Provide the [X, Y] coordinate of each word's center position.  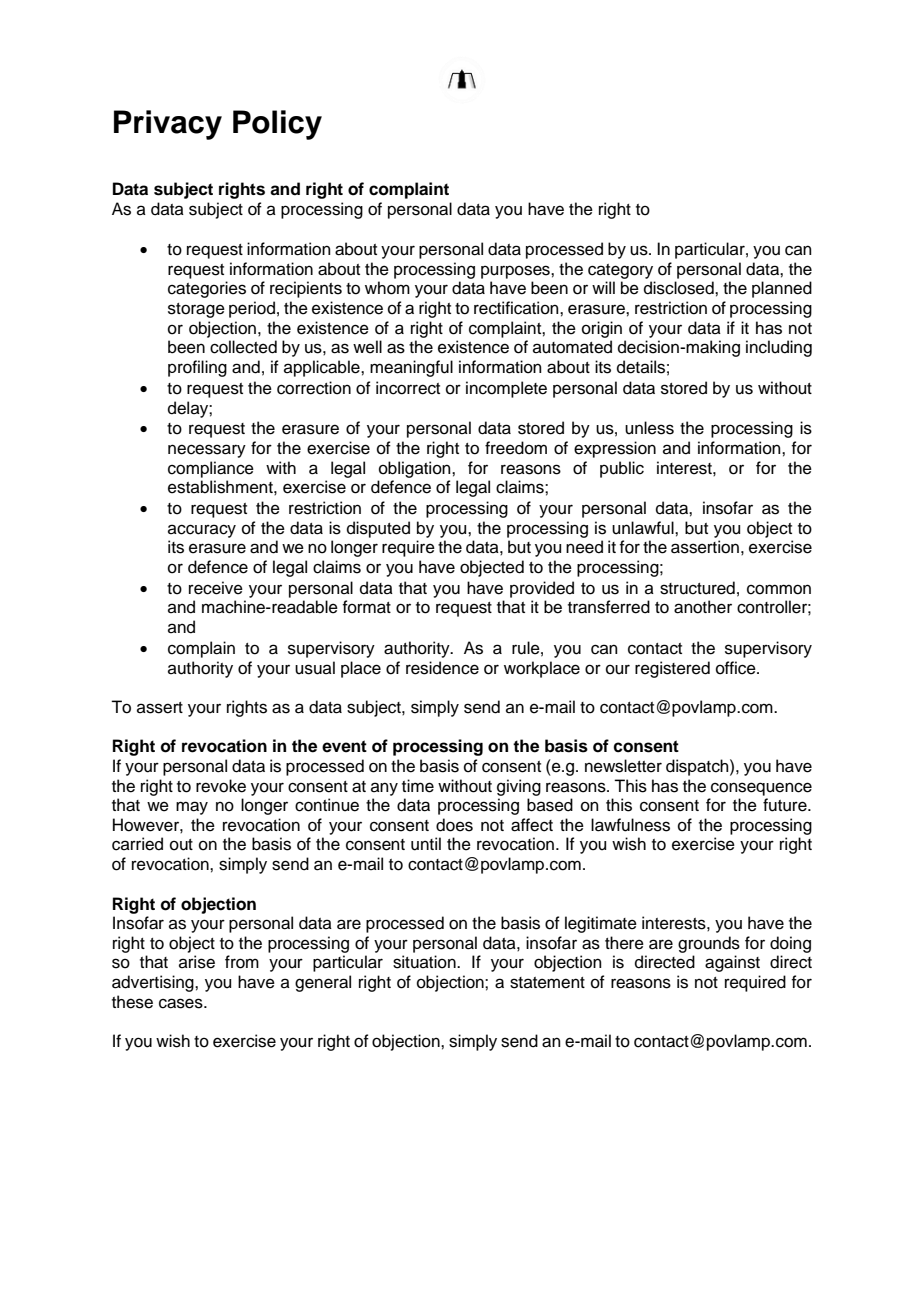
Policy [277, 125]
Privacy [168, 125]
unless [649, 428]
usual [315, 668]
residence [442, 668]
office [737, 668]
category [620, 271]
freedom [516, 448]
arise [197, 962]
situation [425, 962]
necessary [207, 451]
